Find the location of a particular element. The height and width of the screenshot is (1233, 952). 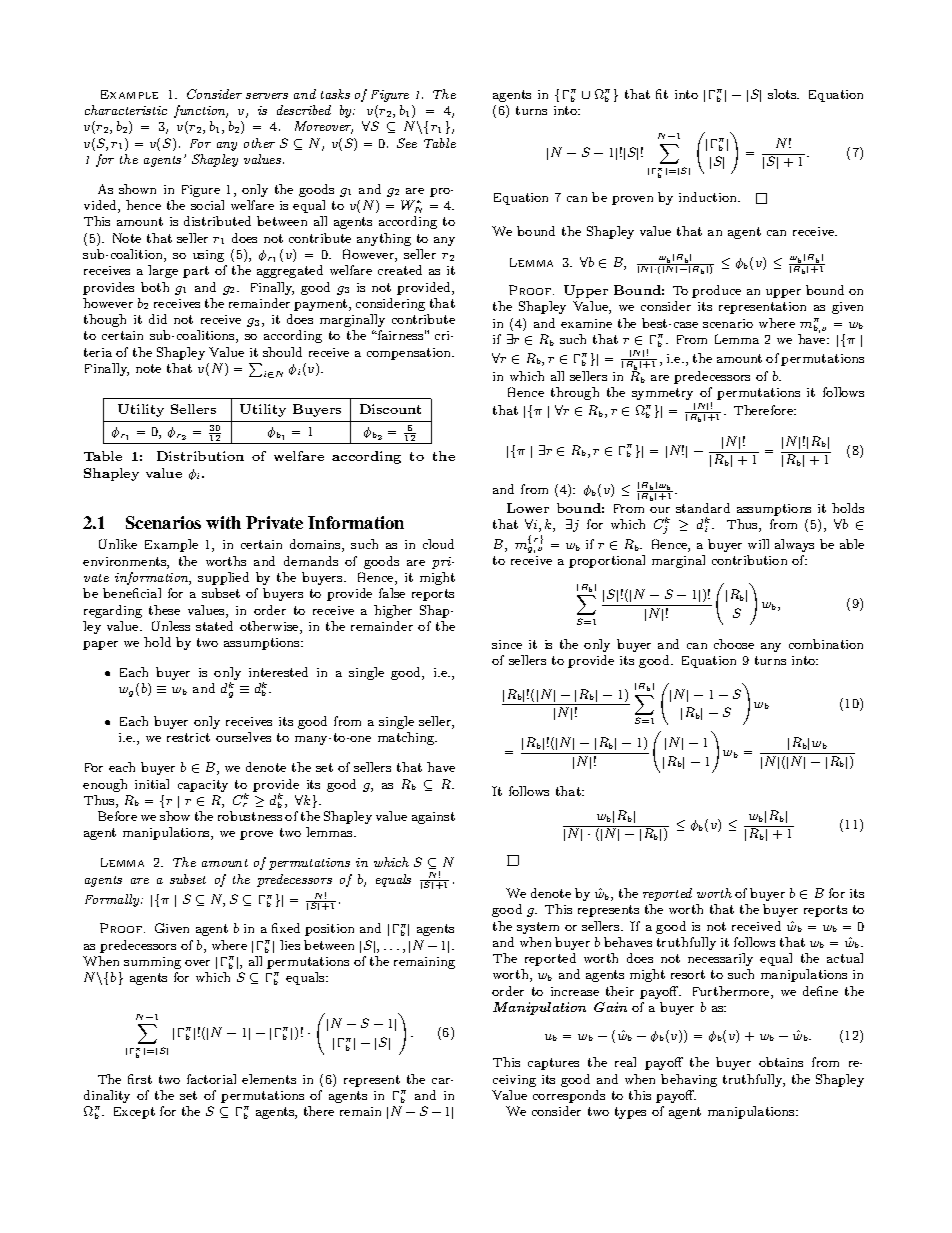

standard is located at coordinates (703, 508).
